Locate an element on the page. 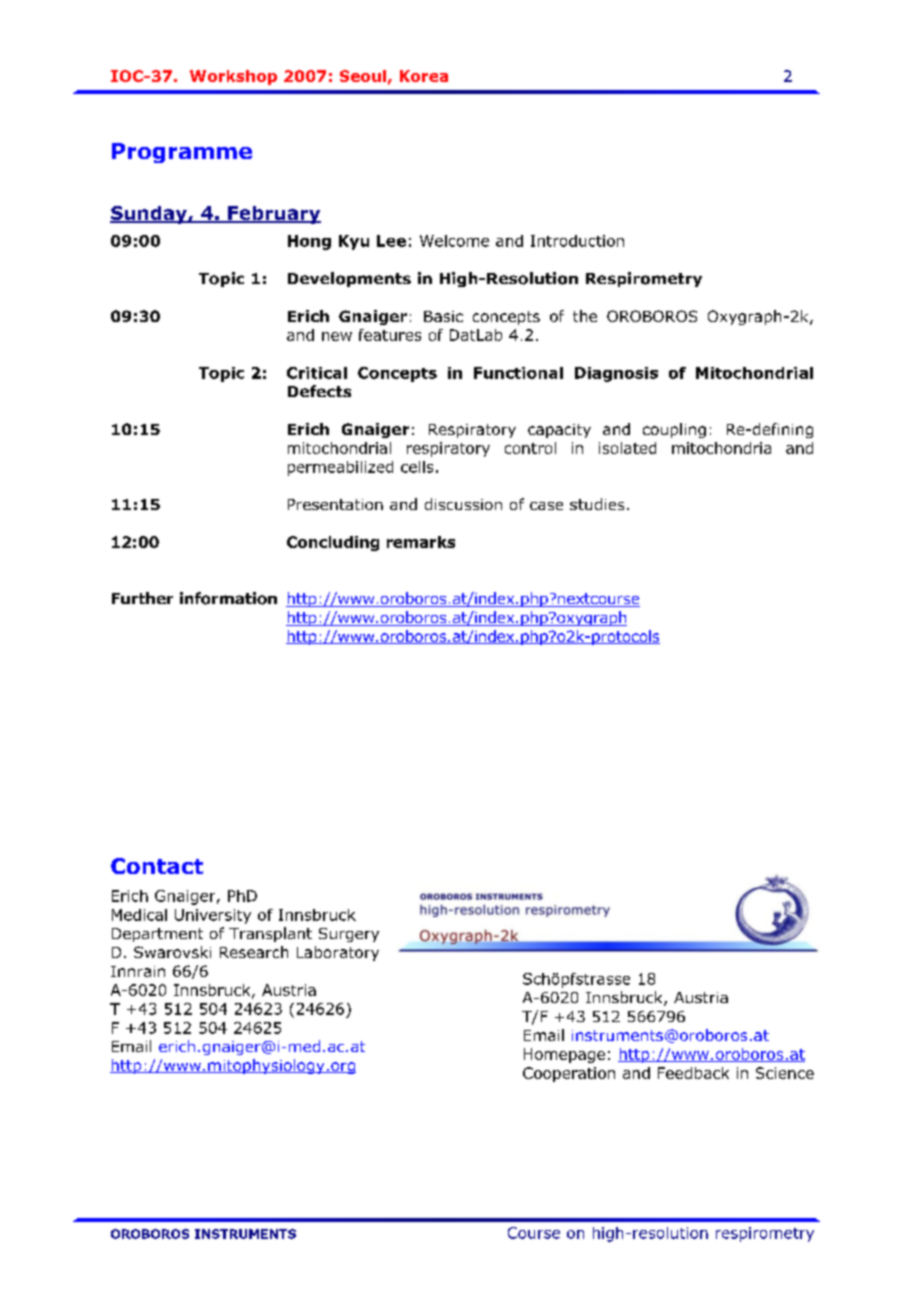 The height and width of the document is (1308, 924). Workshop is located at coordinates (233, 77).
